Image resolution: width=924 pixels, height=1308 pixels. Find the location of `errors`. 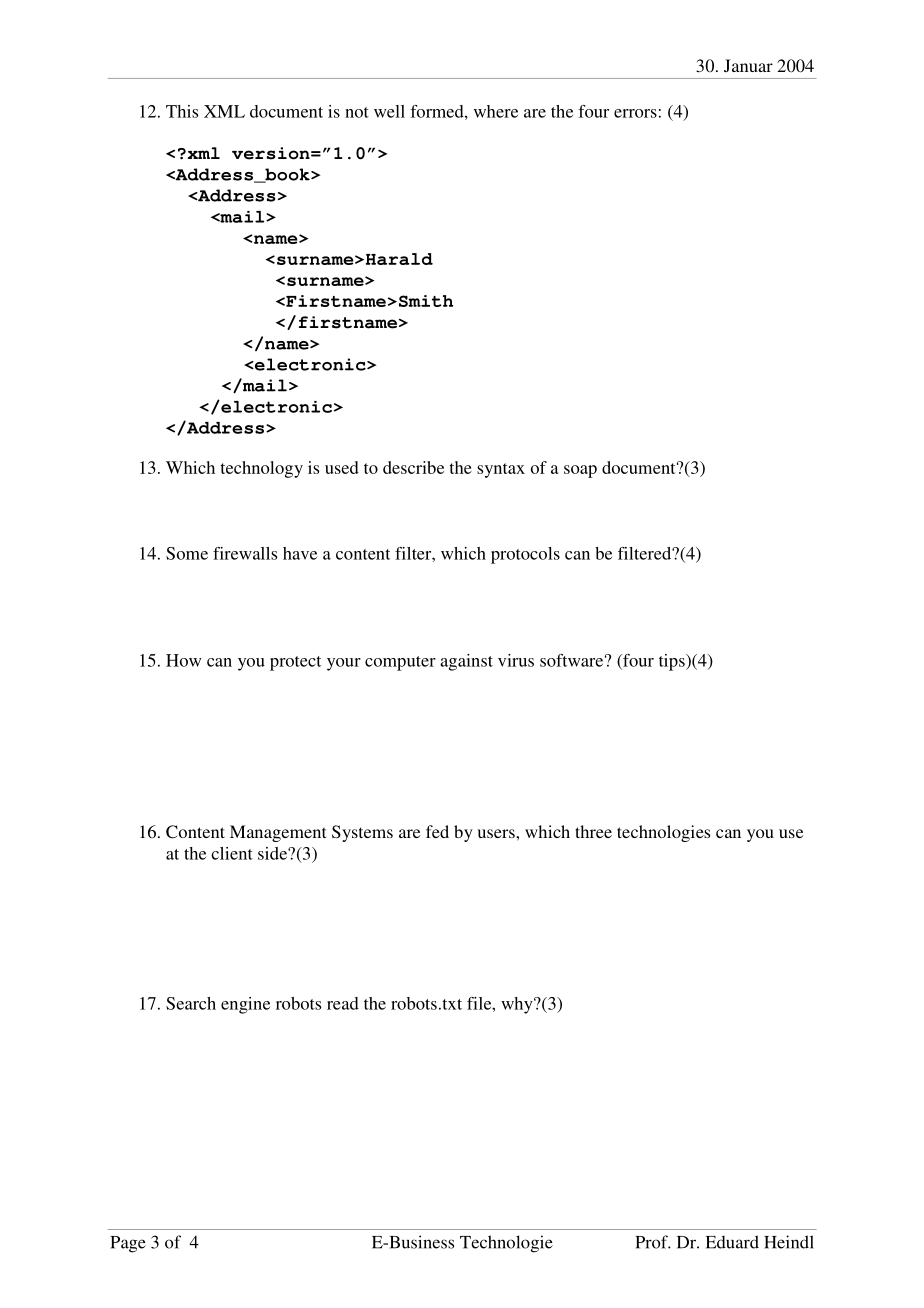

errors is located at coordinates (635, 113).
